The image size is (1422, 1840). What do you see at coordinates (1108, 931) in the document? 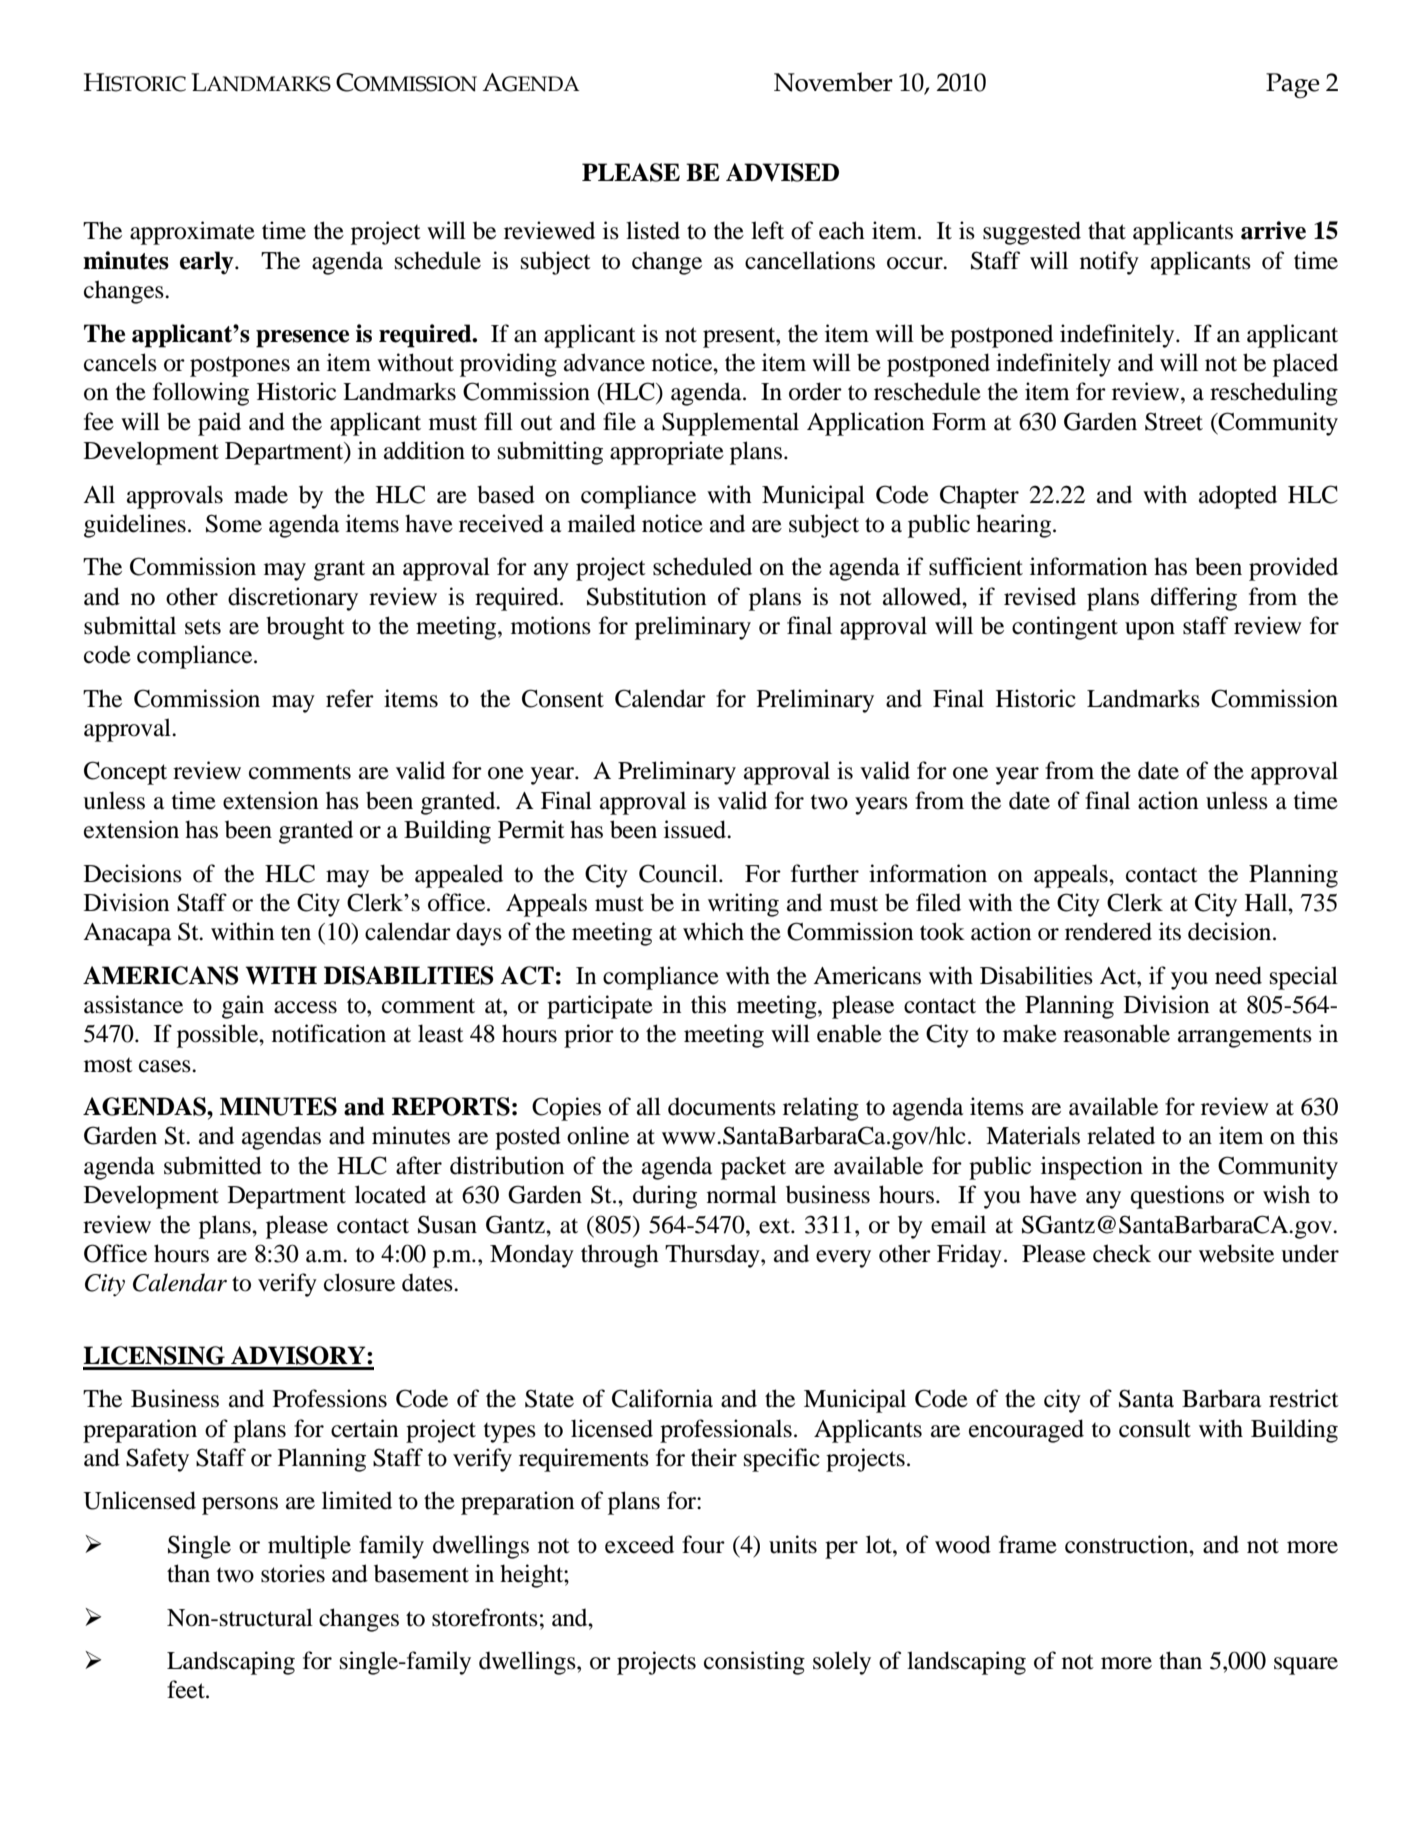
I see `rendered` at bounding box center [1108, 931].
